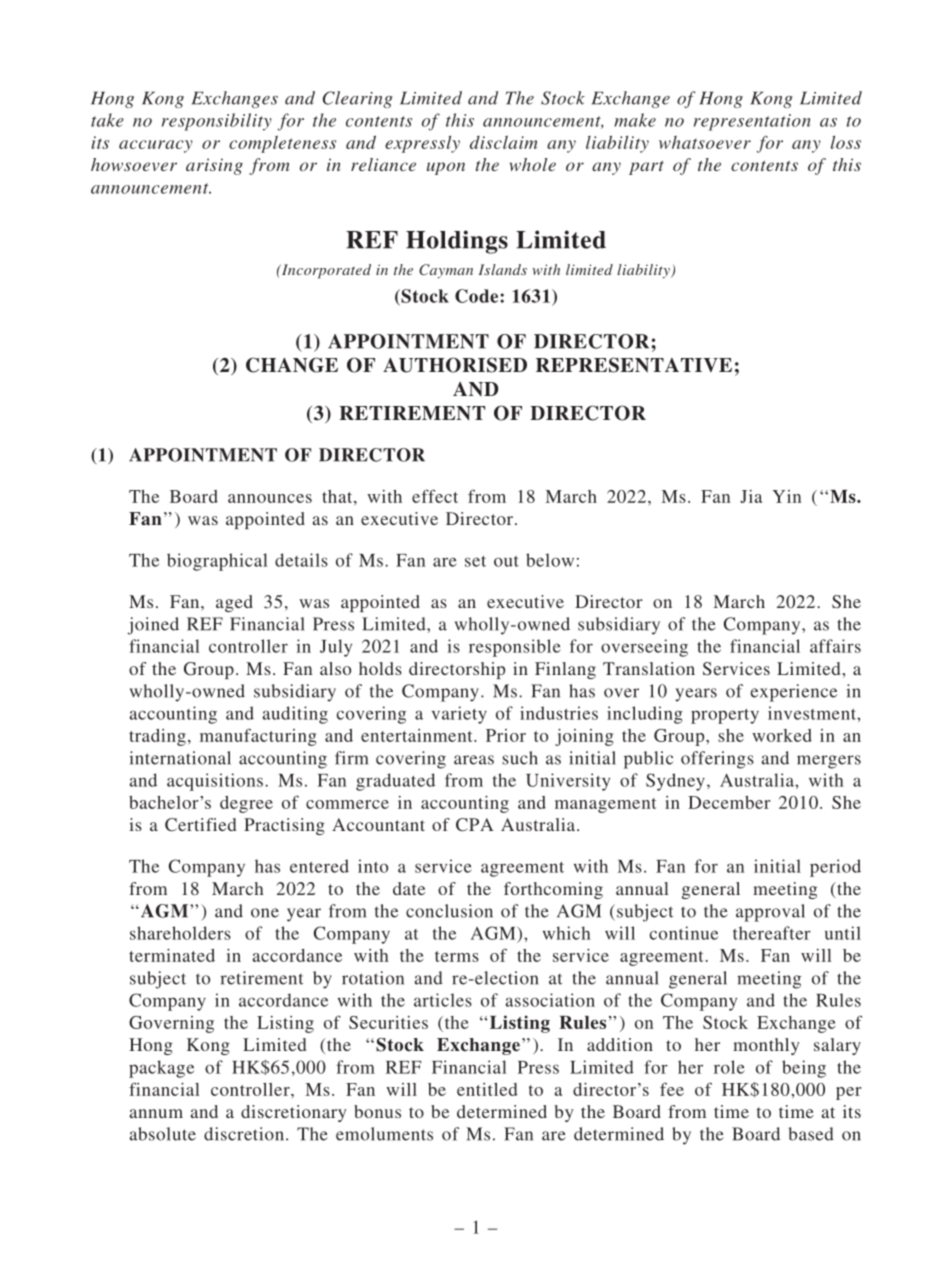  I want to click on announces, so click(270, 498).
